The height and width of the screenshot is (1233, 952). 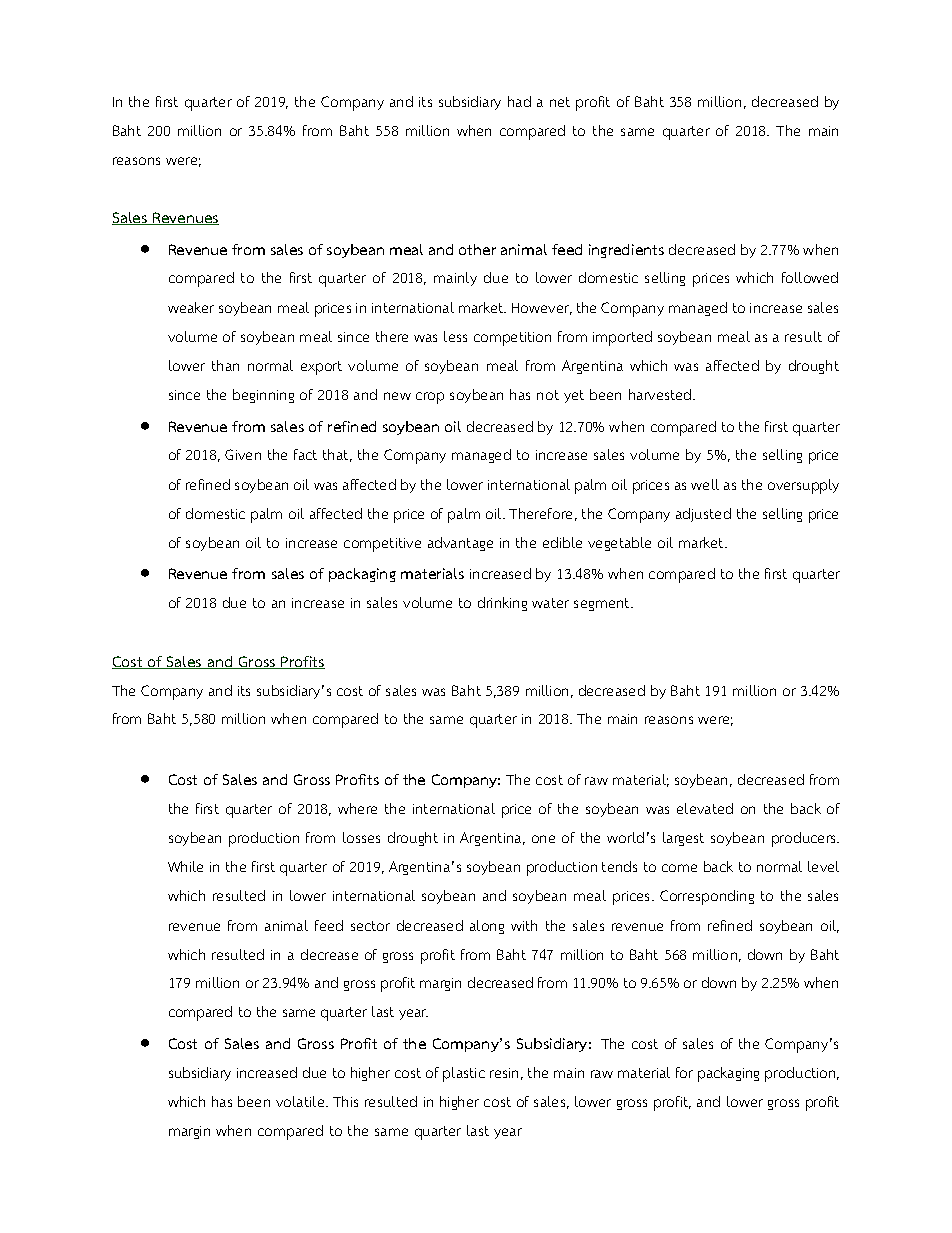 What do you see at coordinates (519, 101) in the screenshot?
I see `had` at bounding box center [519, 101].
